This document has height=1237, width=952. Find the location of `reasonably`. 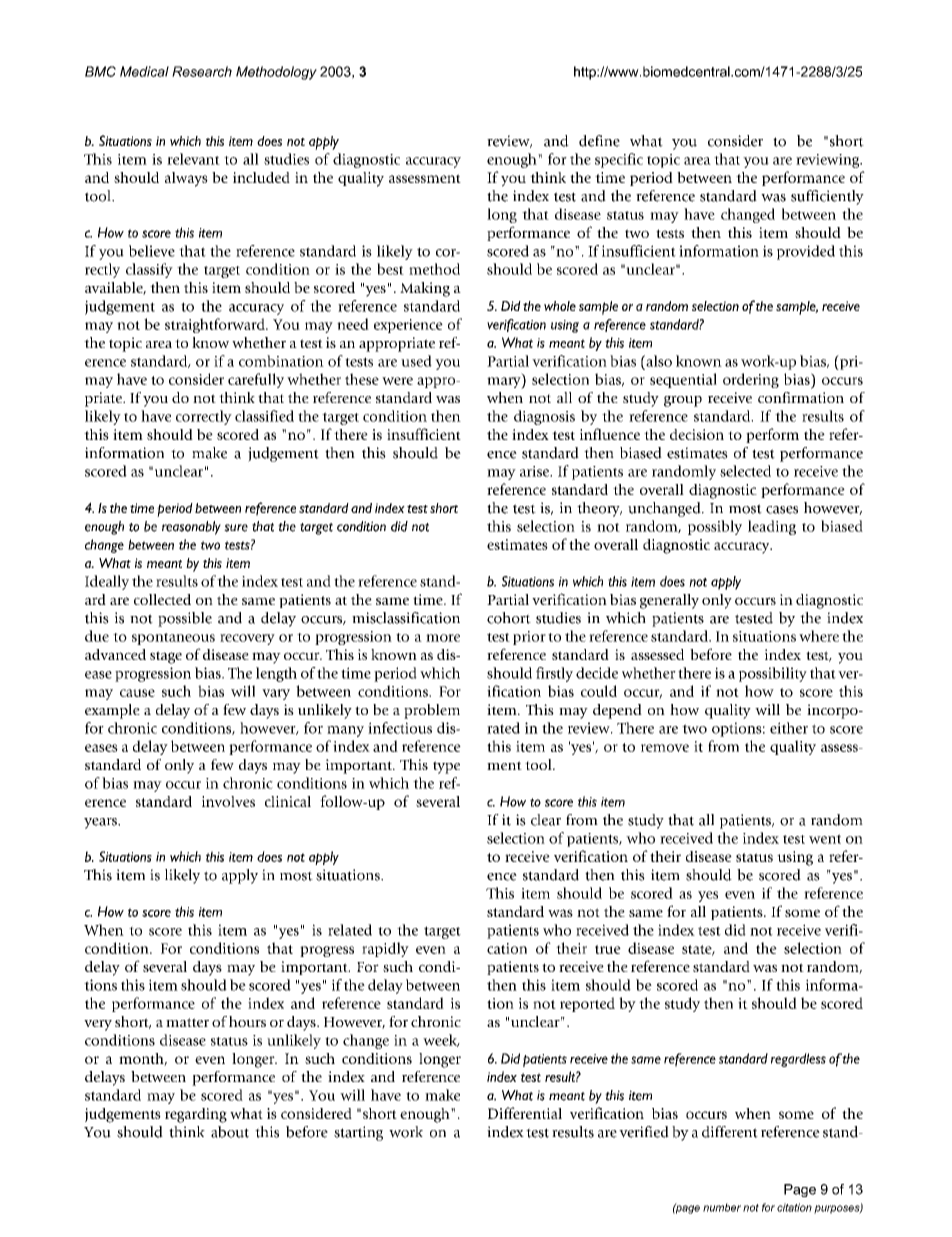

reasonably is located at coordinates (191, 528).
